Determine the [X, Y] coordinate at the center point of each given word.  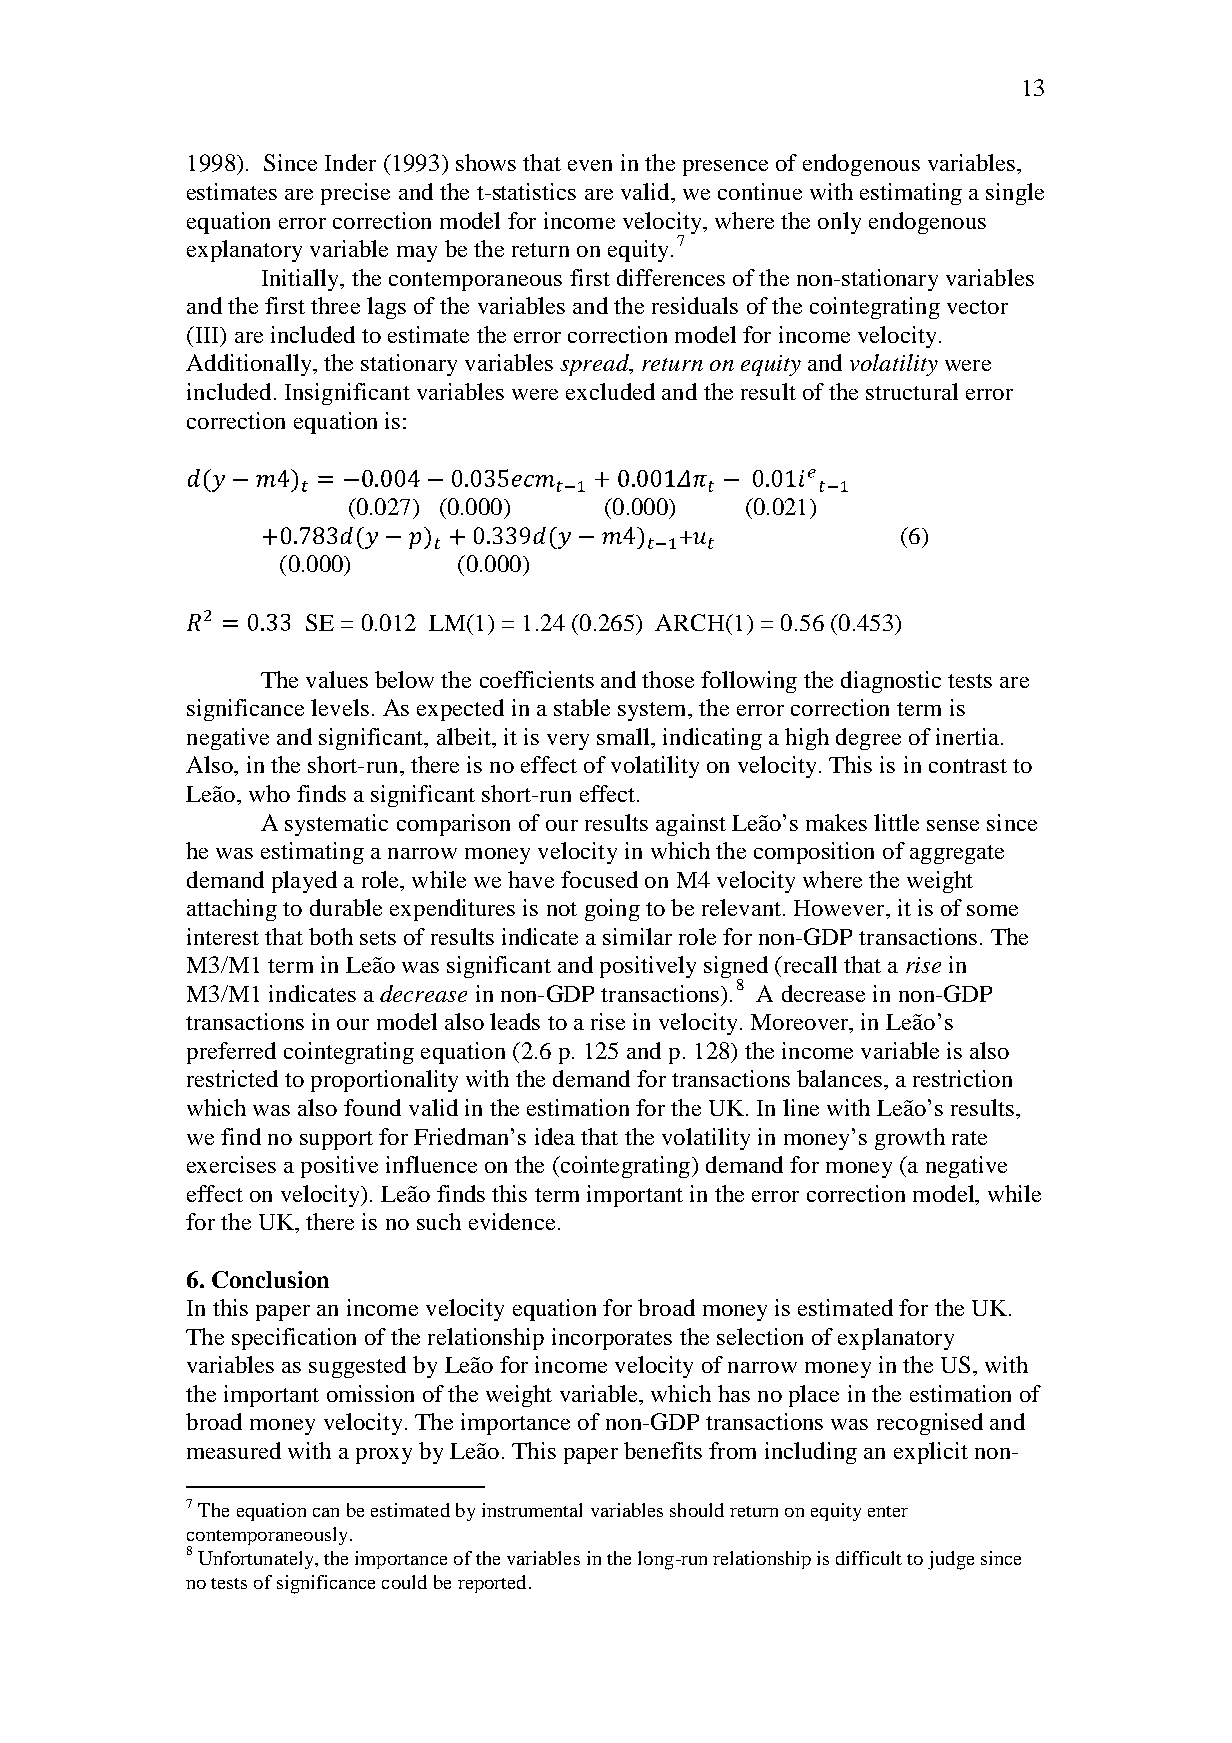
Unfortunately [257, 1560]
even [590, 165]
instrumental [532, 1510]
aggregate [957, 854]
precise [355, 194]
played [304, 882]
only [839, 223]
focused [599, 879]
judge [951, 1560]
